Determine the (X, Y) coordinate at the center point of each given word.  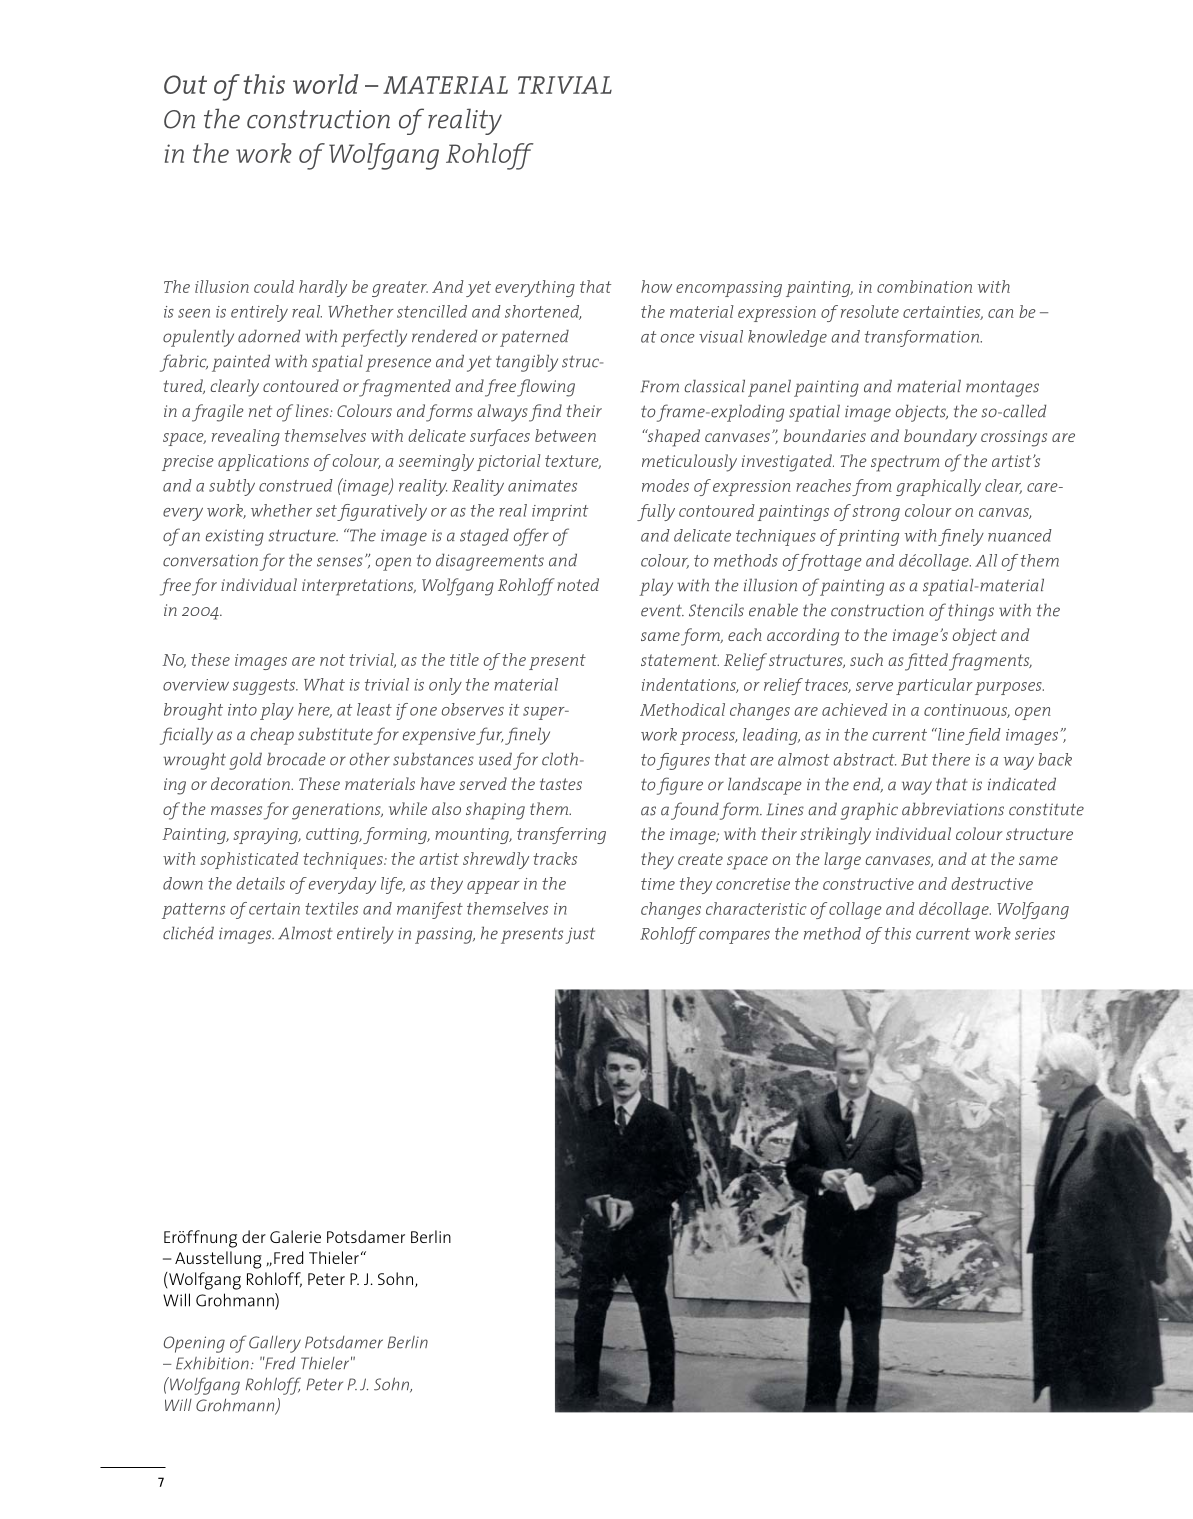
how (656, 286)
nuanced (1020, 535)
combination (924, 286)
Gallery (275, 1344)
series (1035, 934)
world (325, 84)
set (326, 511)
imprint (560, 513)
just (580, 935)
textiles (331, 908)
